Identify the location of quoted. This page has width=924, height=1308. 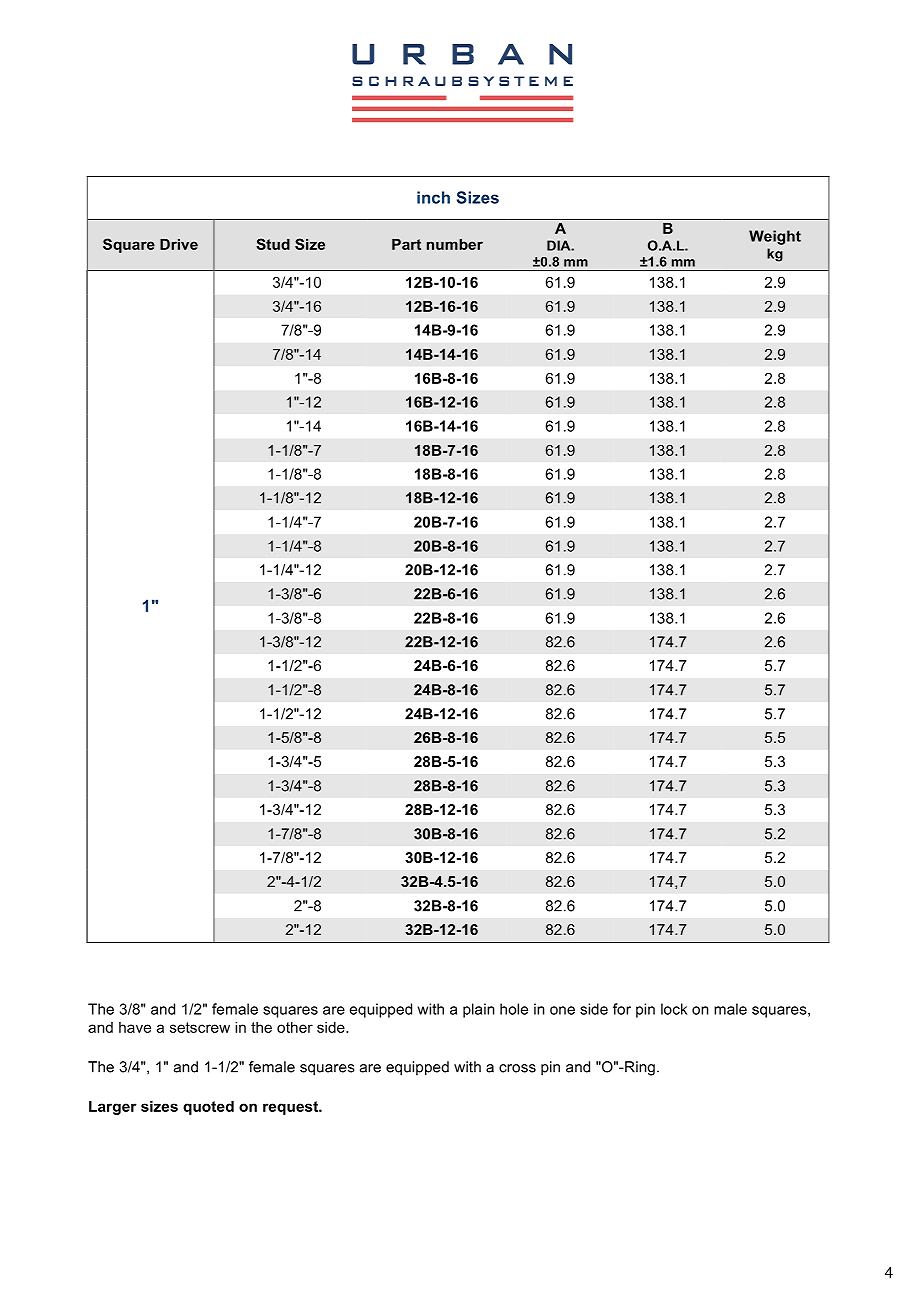
(208, 1108).
